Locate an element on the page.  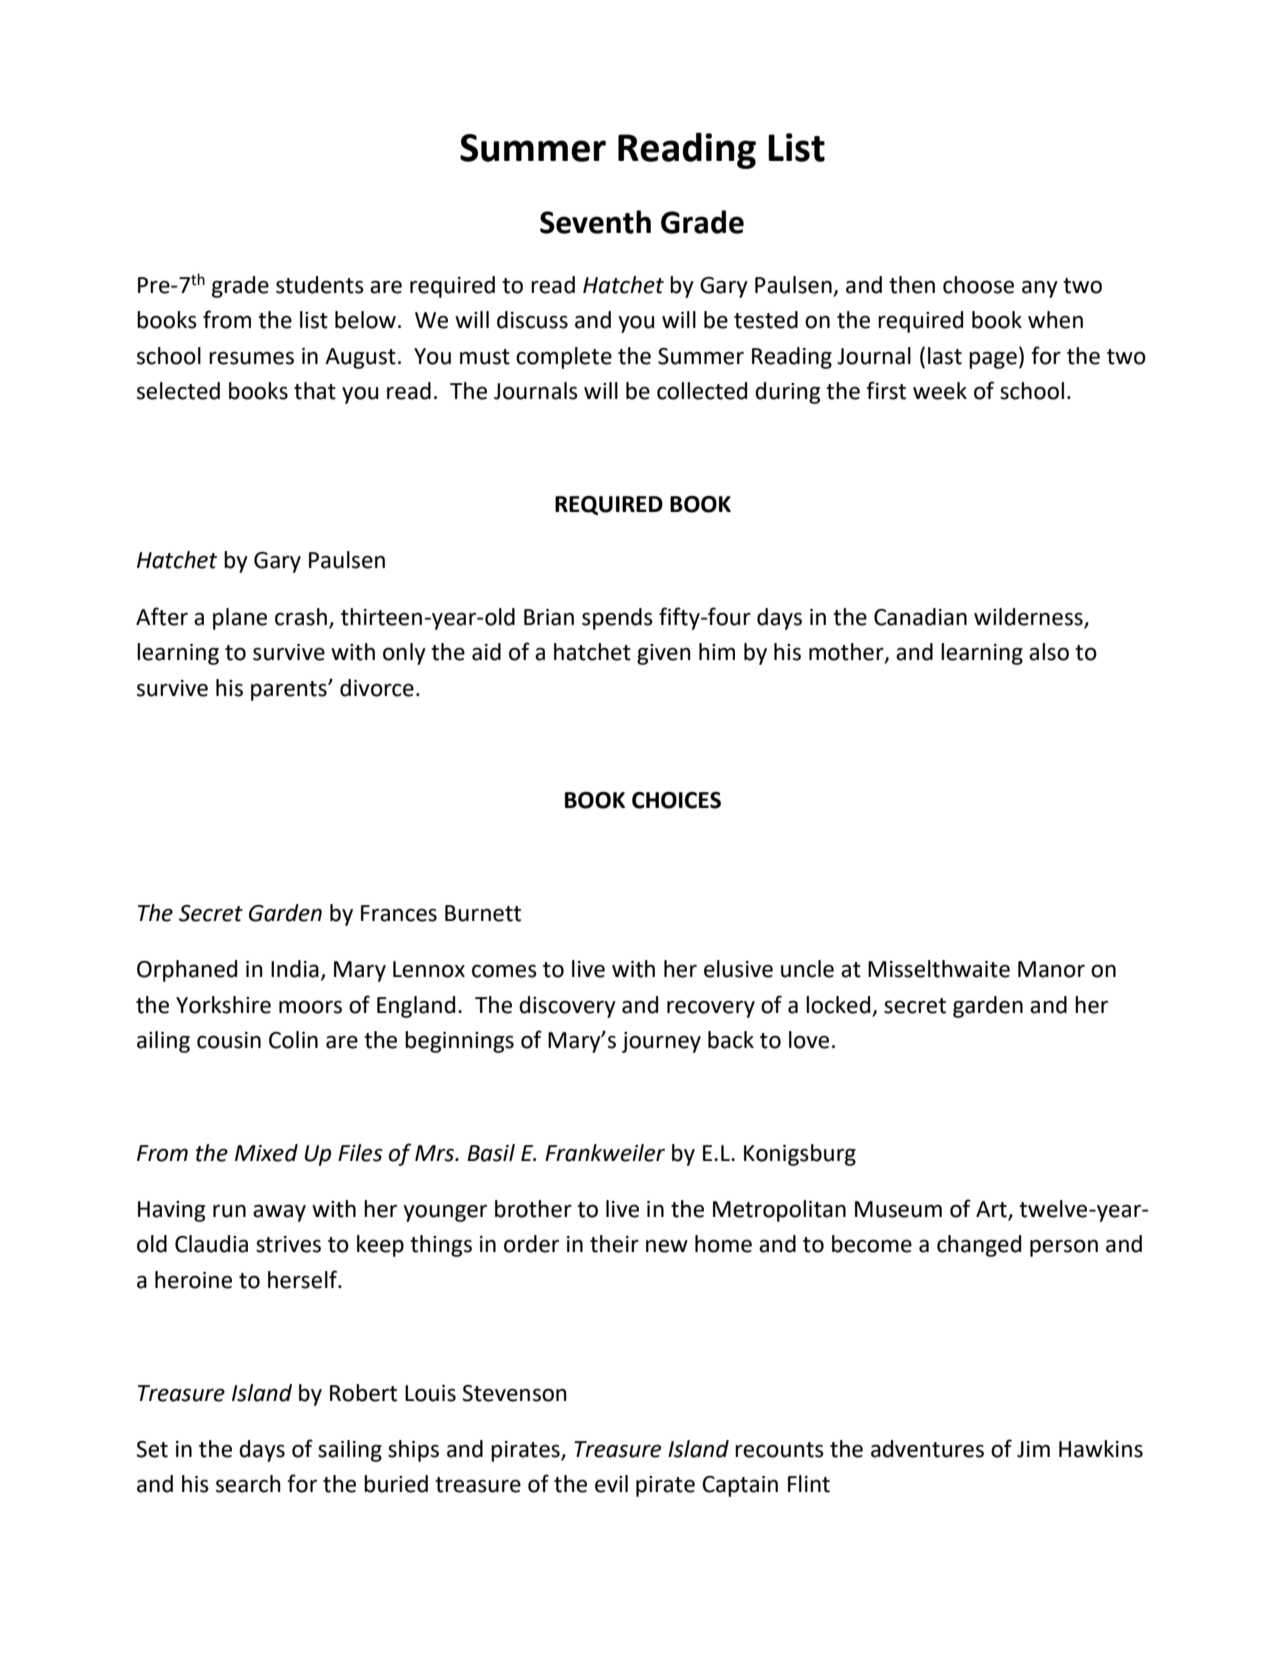
choose is located at coordinates (978, 285).
